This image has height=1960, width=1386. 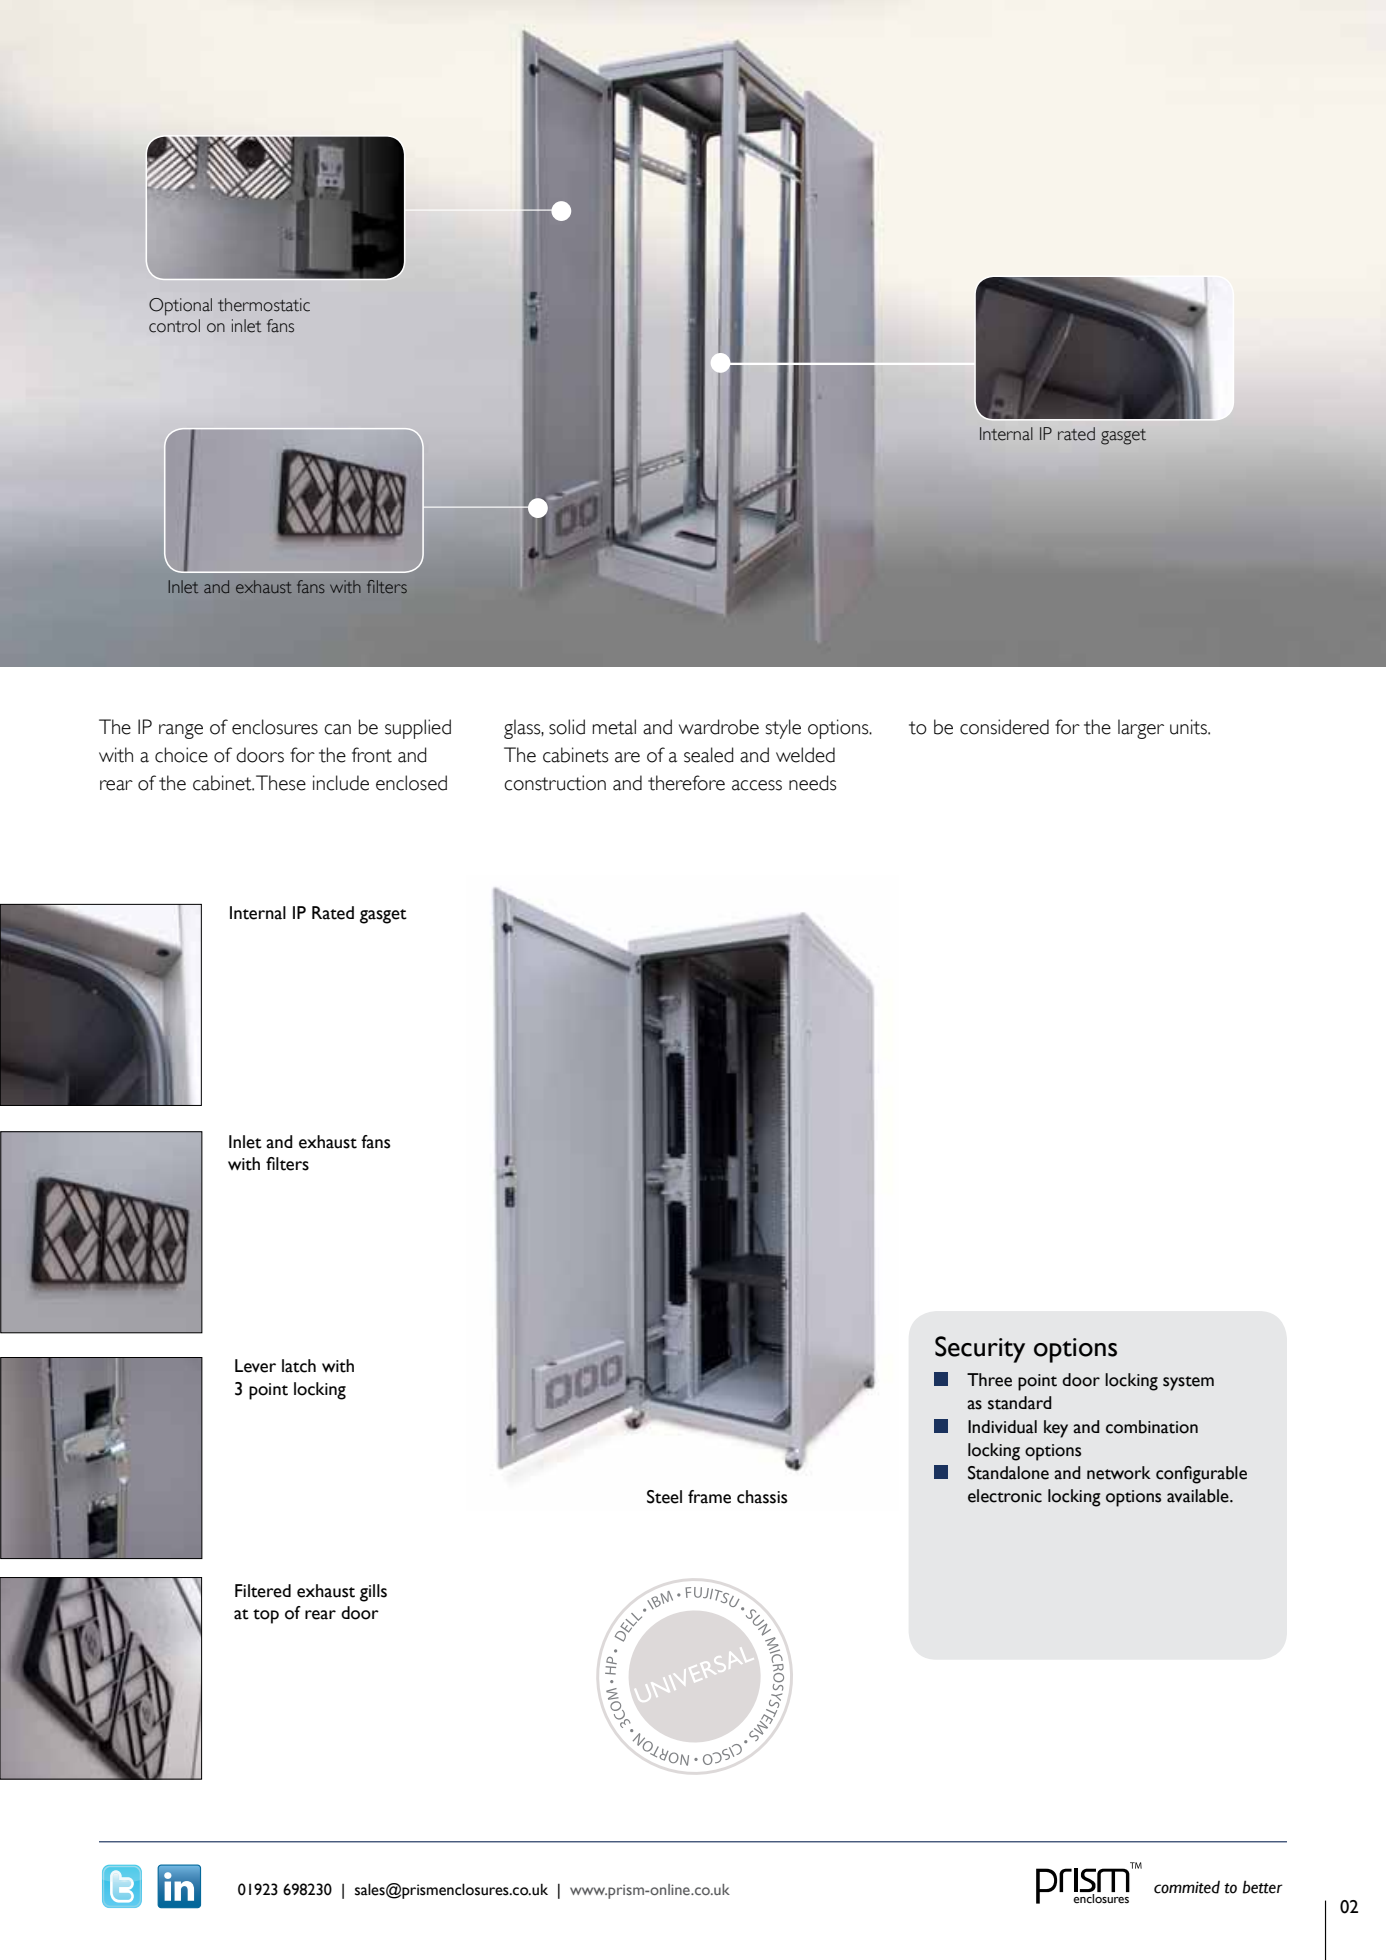 What do you see at coordinates (1141, 729) in the image?
I see `larger` at bounding box center [1141, 729].
